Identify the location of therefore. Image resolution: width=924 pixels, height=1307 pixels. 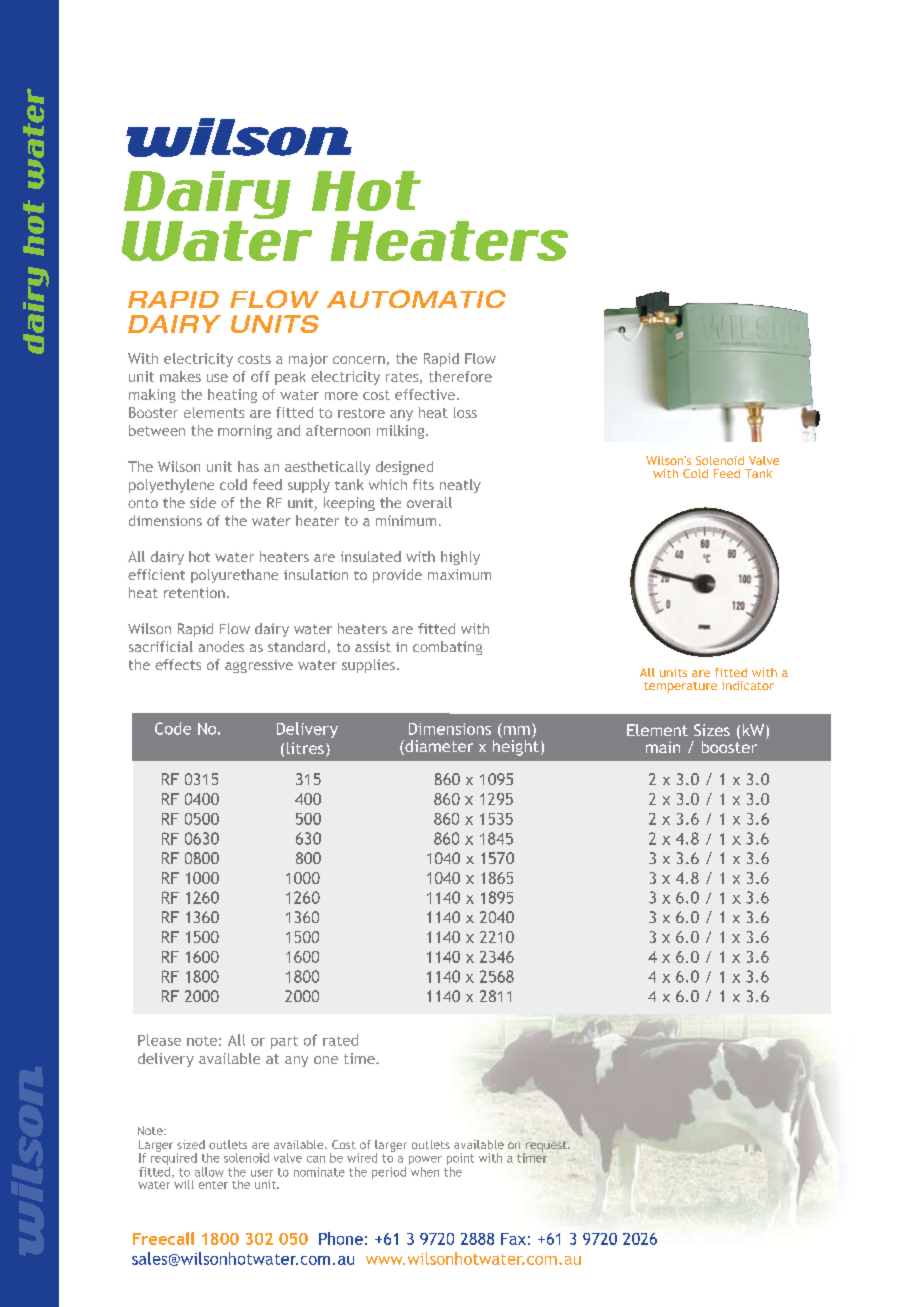
(460, 376).
